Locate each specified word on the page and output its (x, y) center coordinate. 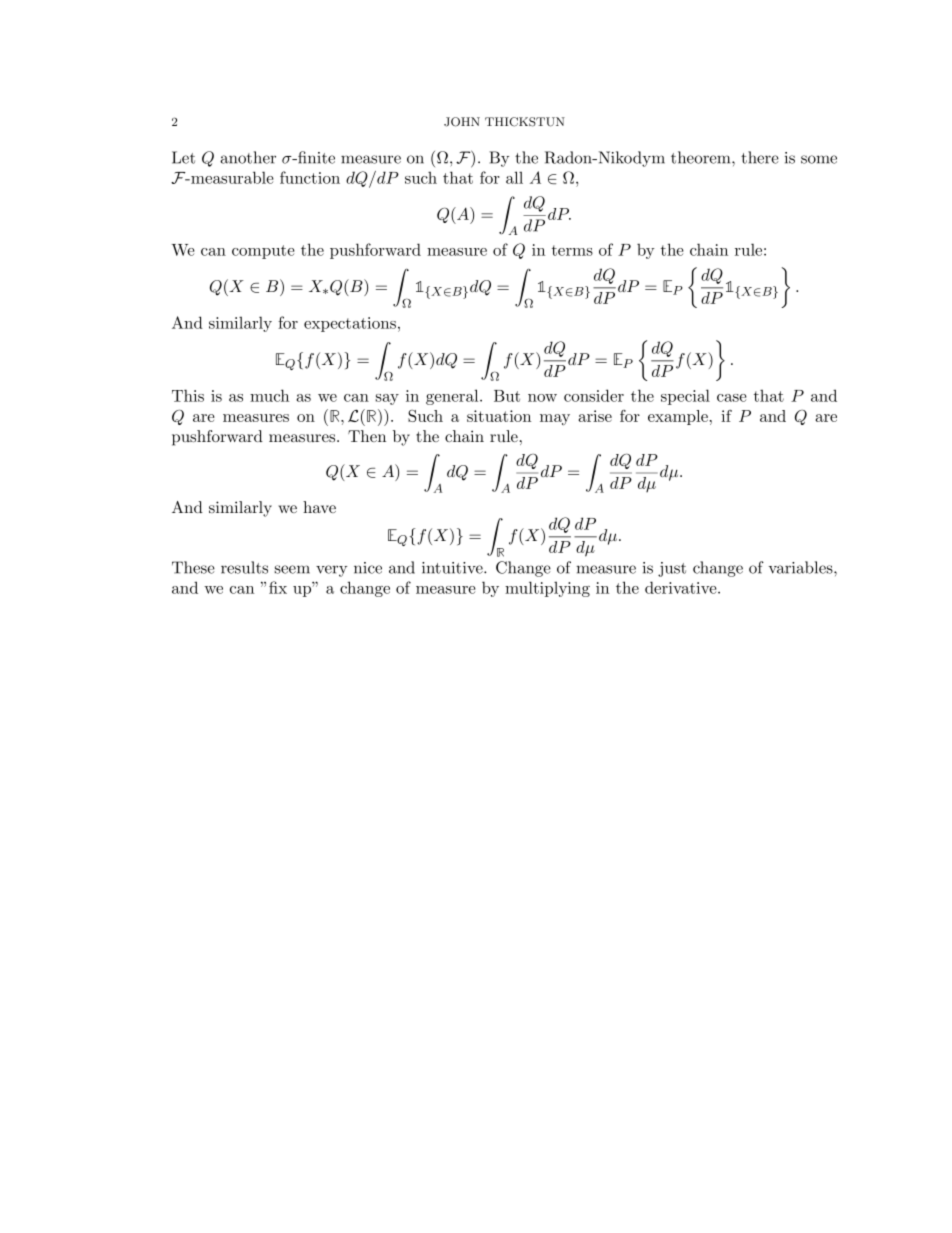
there (760, 157)
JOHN (462, 122)
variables (800, 567)
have (319, 507)
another (248, 157)
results (244, 567)
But (507, 396)
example (678, 417)
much (269, 395)
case (732, 398)
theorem (702, 157)
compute (263, 252)
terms (572, 250)
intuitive (453, 568)
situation (499, 416)
